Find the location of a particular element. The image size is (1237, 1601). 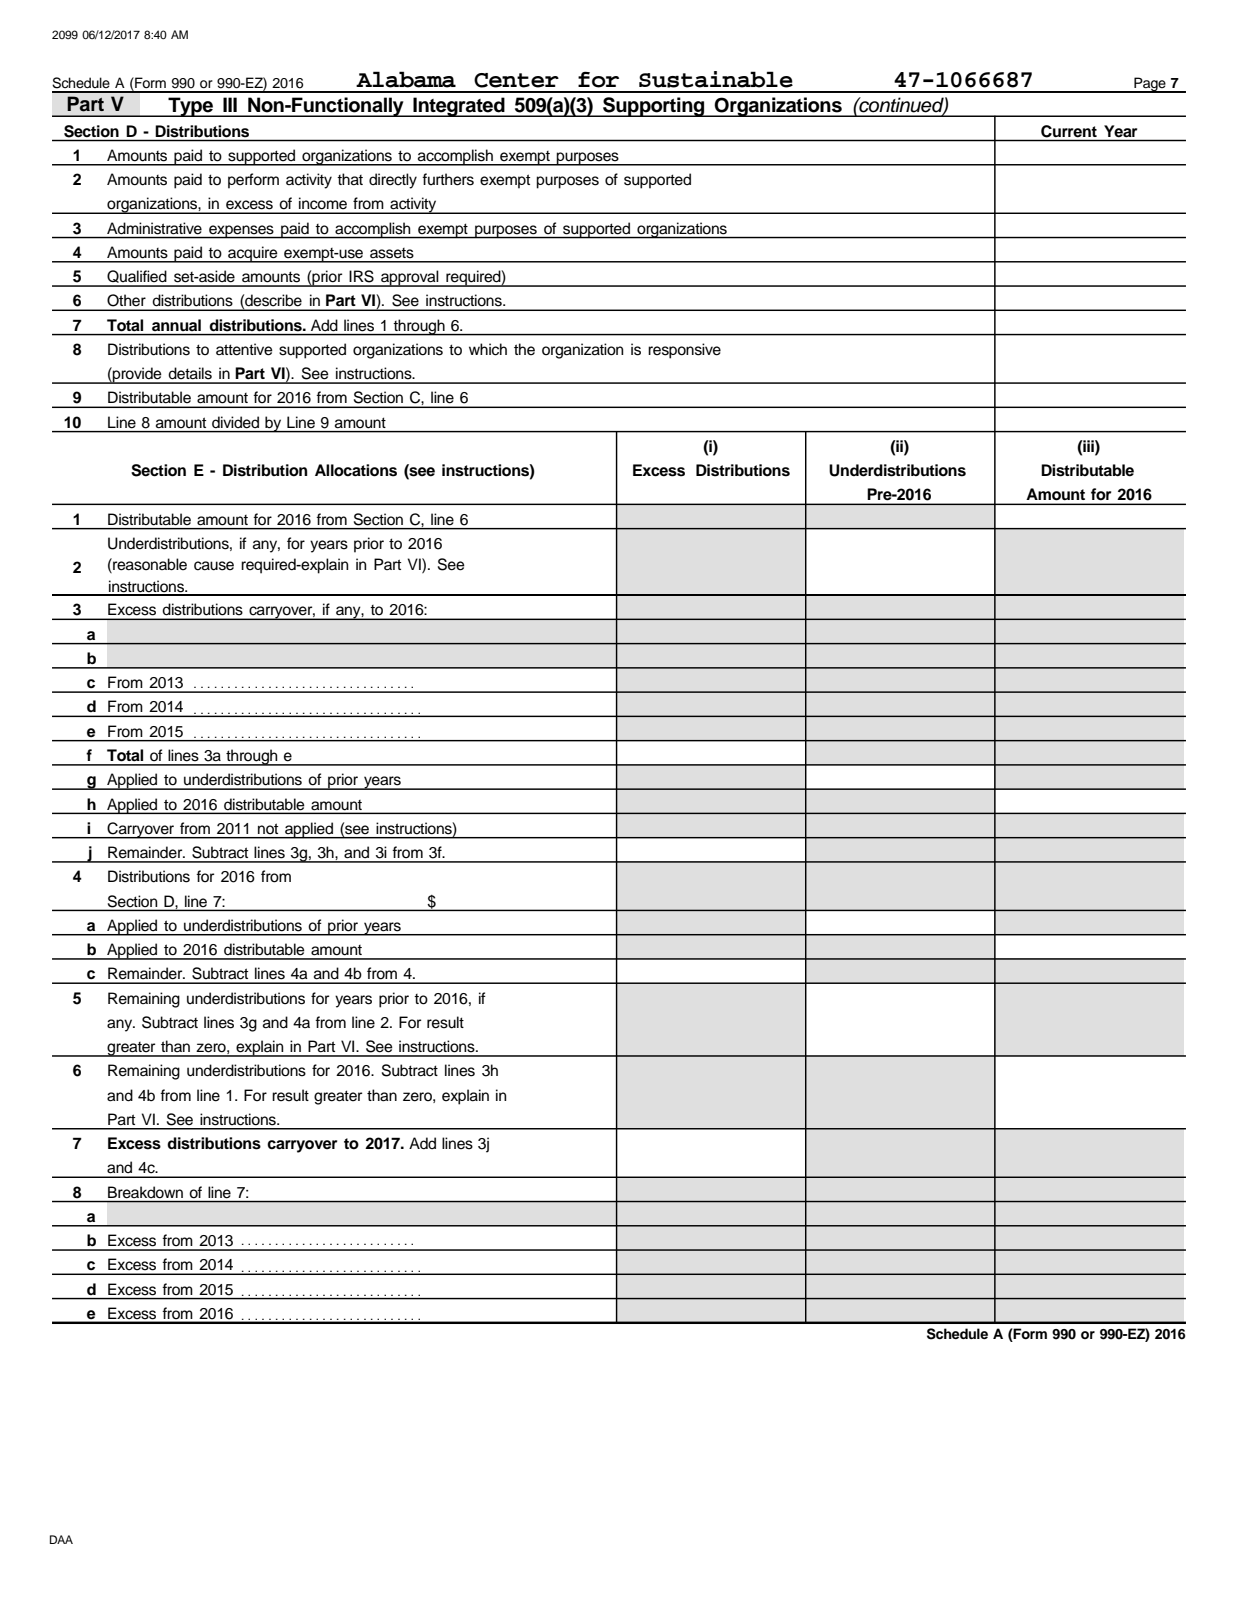

responsive is located at coordinates (684, 351).
